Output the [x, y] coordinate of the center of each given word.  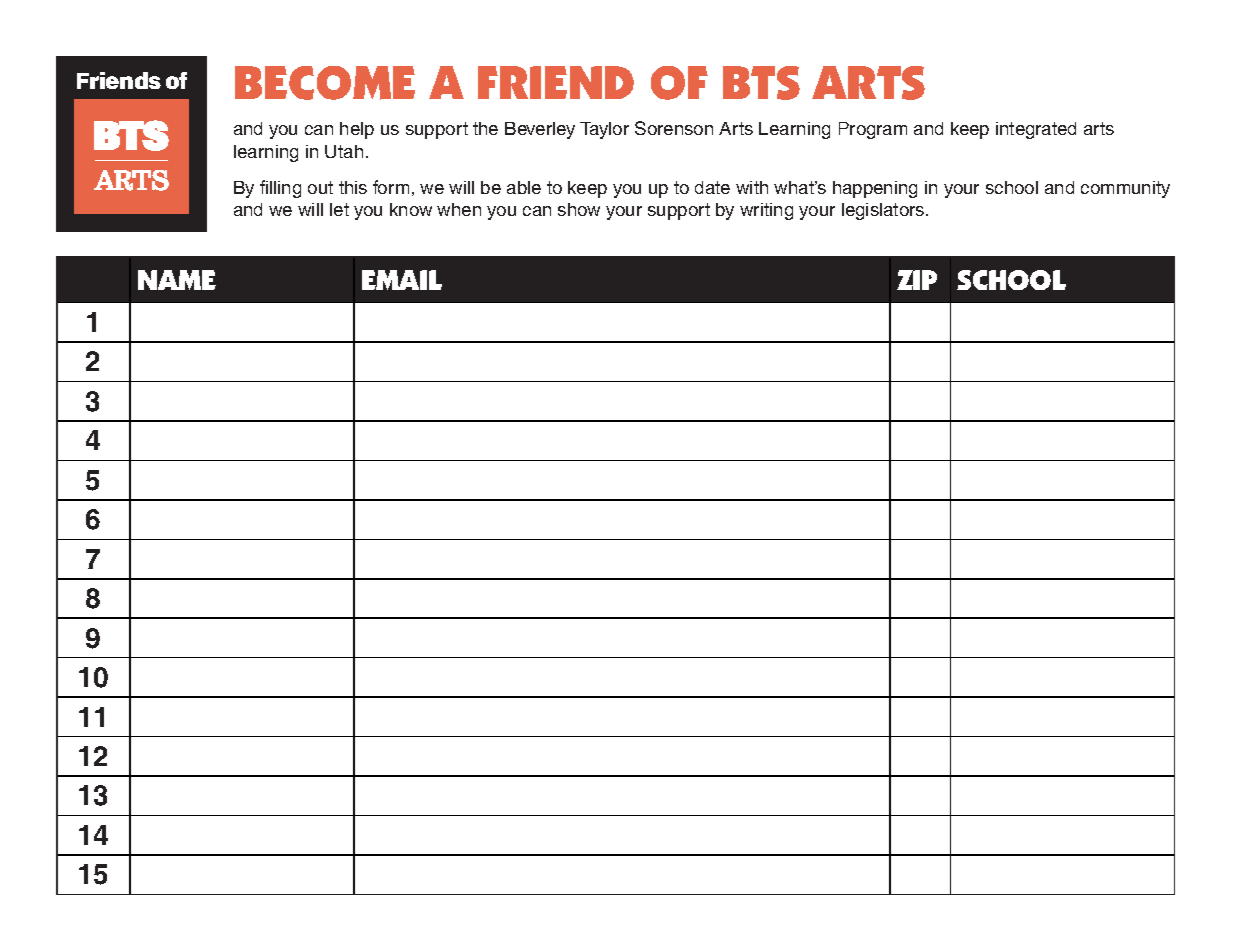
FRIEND [556, 82]
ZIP [917, 280]
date [712, 187]
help [357, 130]
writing [766, 211]
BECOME [325, 83]
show [579, 209]
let [339, 209]
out [320, 187]
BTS [761, 83]
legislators [884, 211]
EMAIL [402, 280]
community [1125, 189]
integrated [1036, 130]
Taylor [604, 130]
